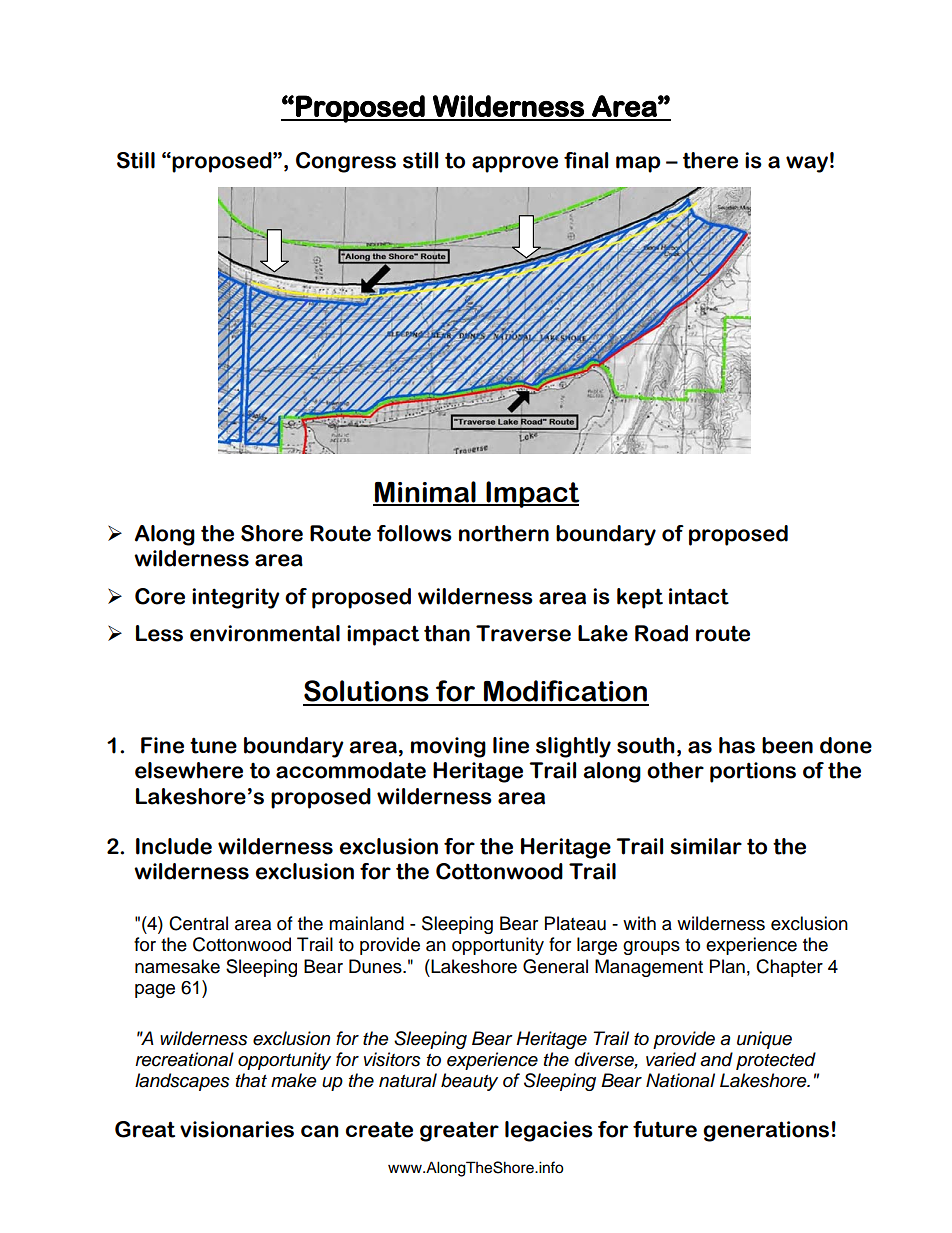  Describe the element at coordinates (661, 633) in the screenshot. I see `Road` at that location.
